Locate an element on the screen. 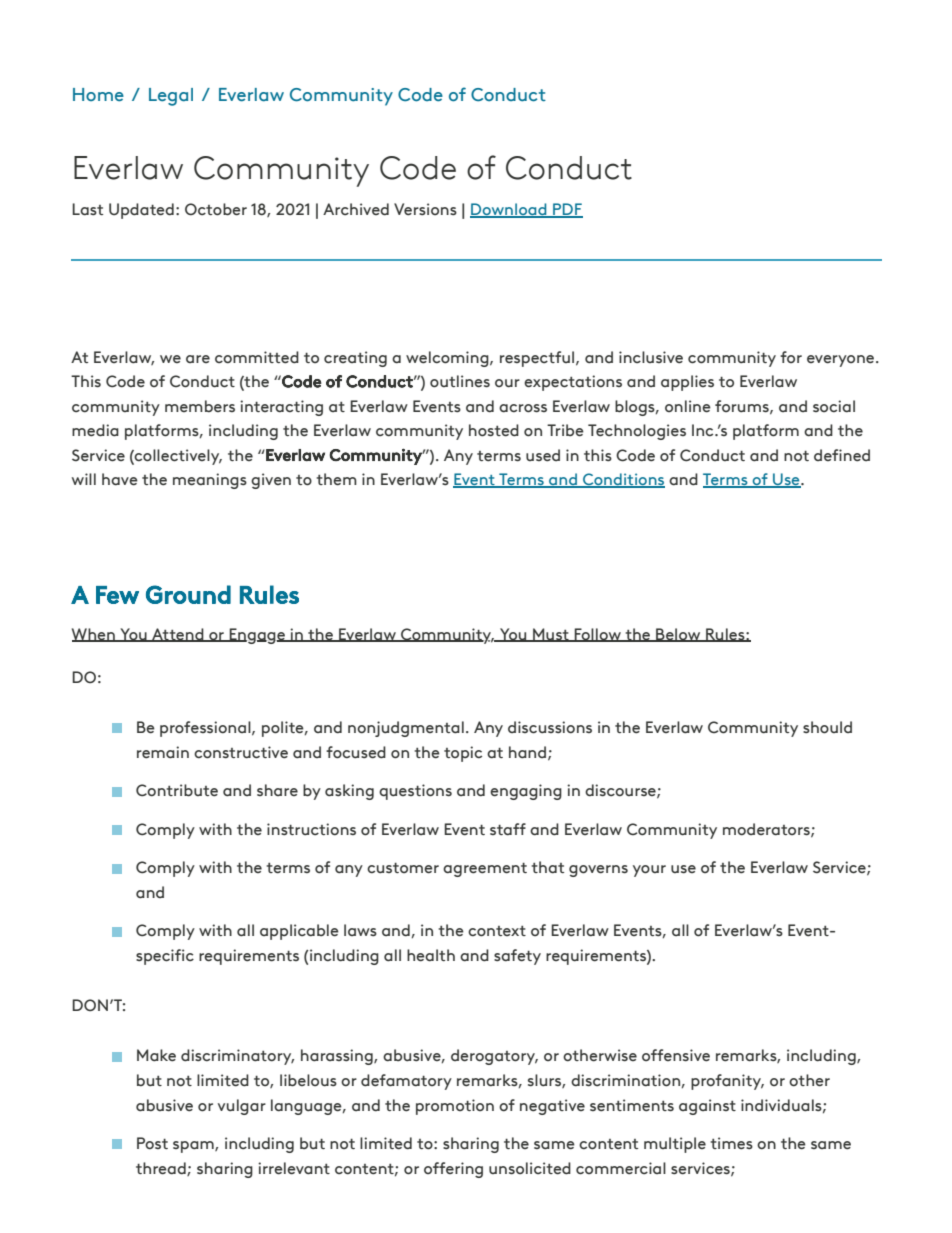 The width and height of the screenshot is (952, 1233). Must is located at coordinates (551, 635).
